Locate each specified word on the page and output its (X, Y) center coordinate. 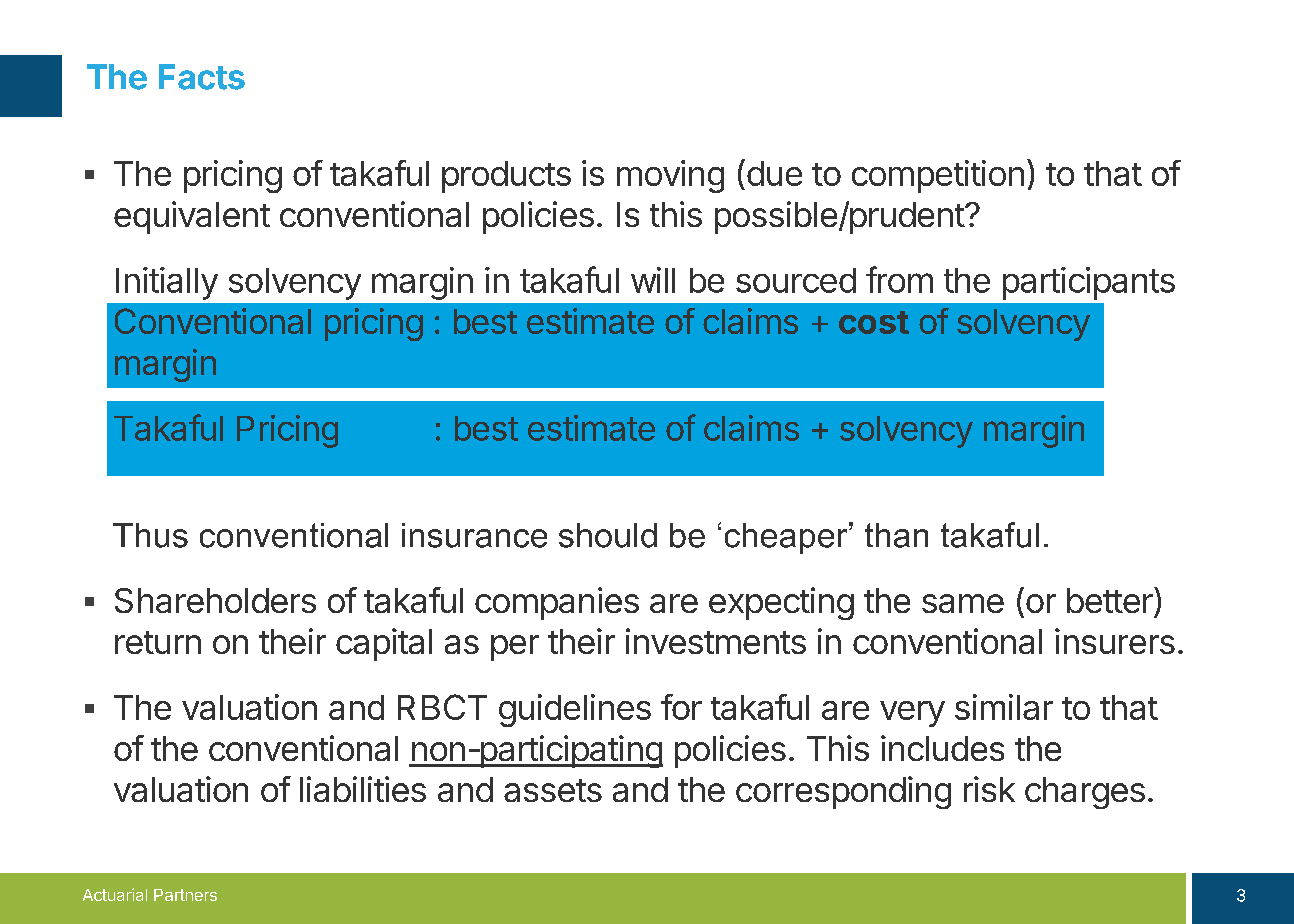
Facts (202, 77)
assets (553, 790)
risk (989, 789)
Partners (185, 895)
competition (938, 176)
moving (670, 176)
